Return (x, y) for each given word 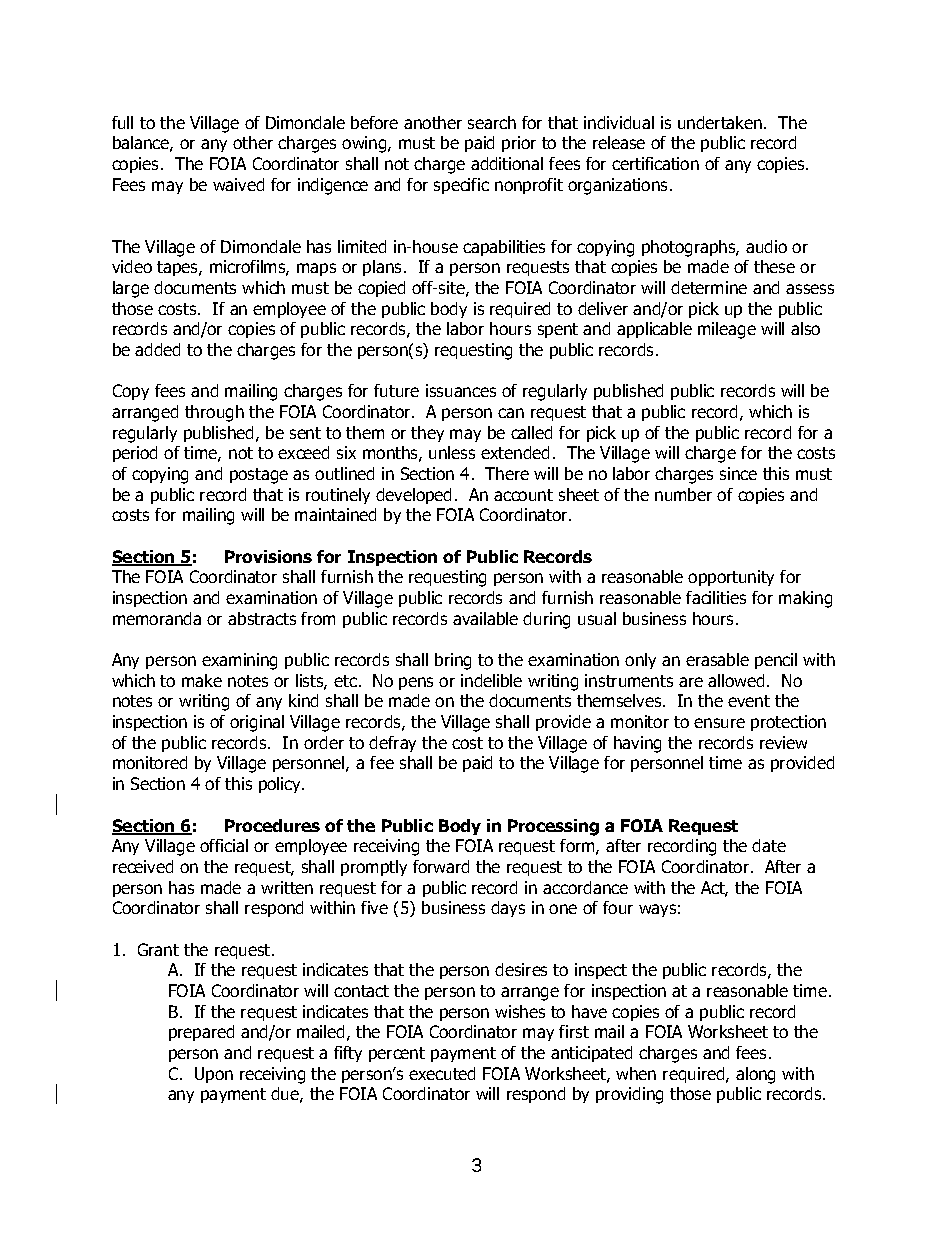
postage (259, 476)
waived (238, 184)
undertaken (720, 122)
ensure (719, 723)
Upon (214, 1075)
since (738, 473)
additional (507, 163)
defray (392, 744)
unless (452, 452)
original (257, 723)
